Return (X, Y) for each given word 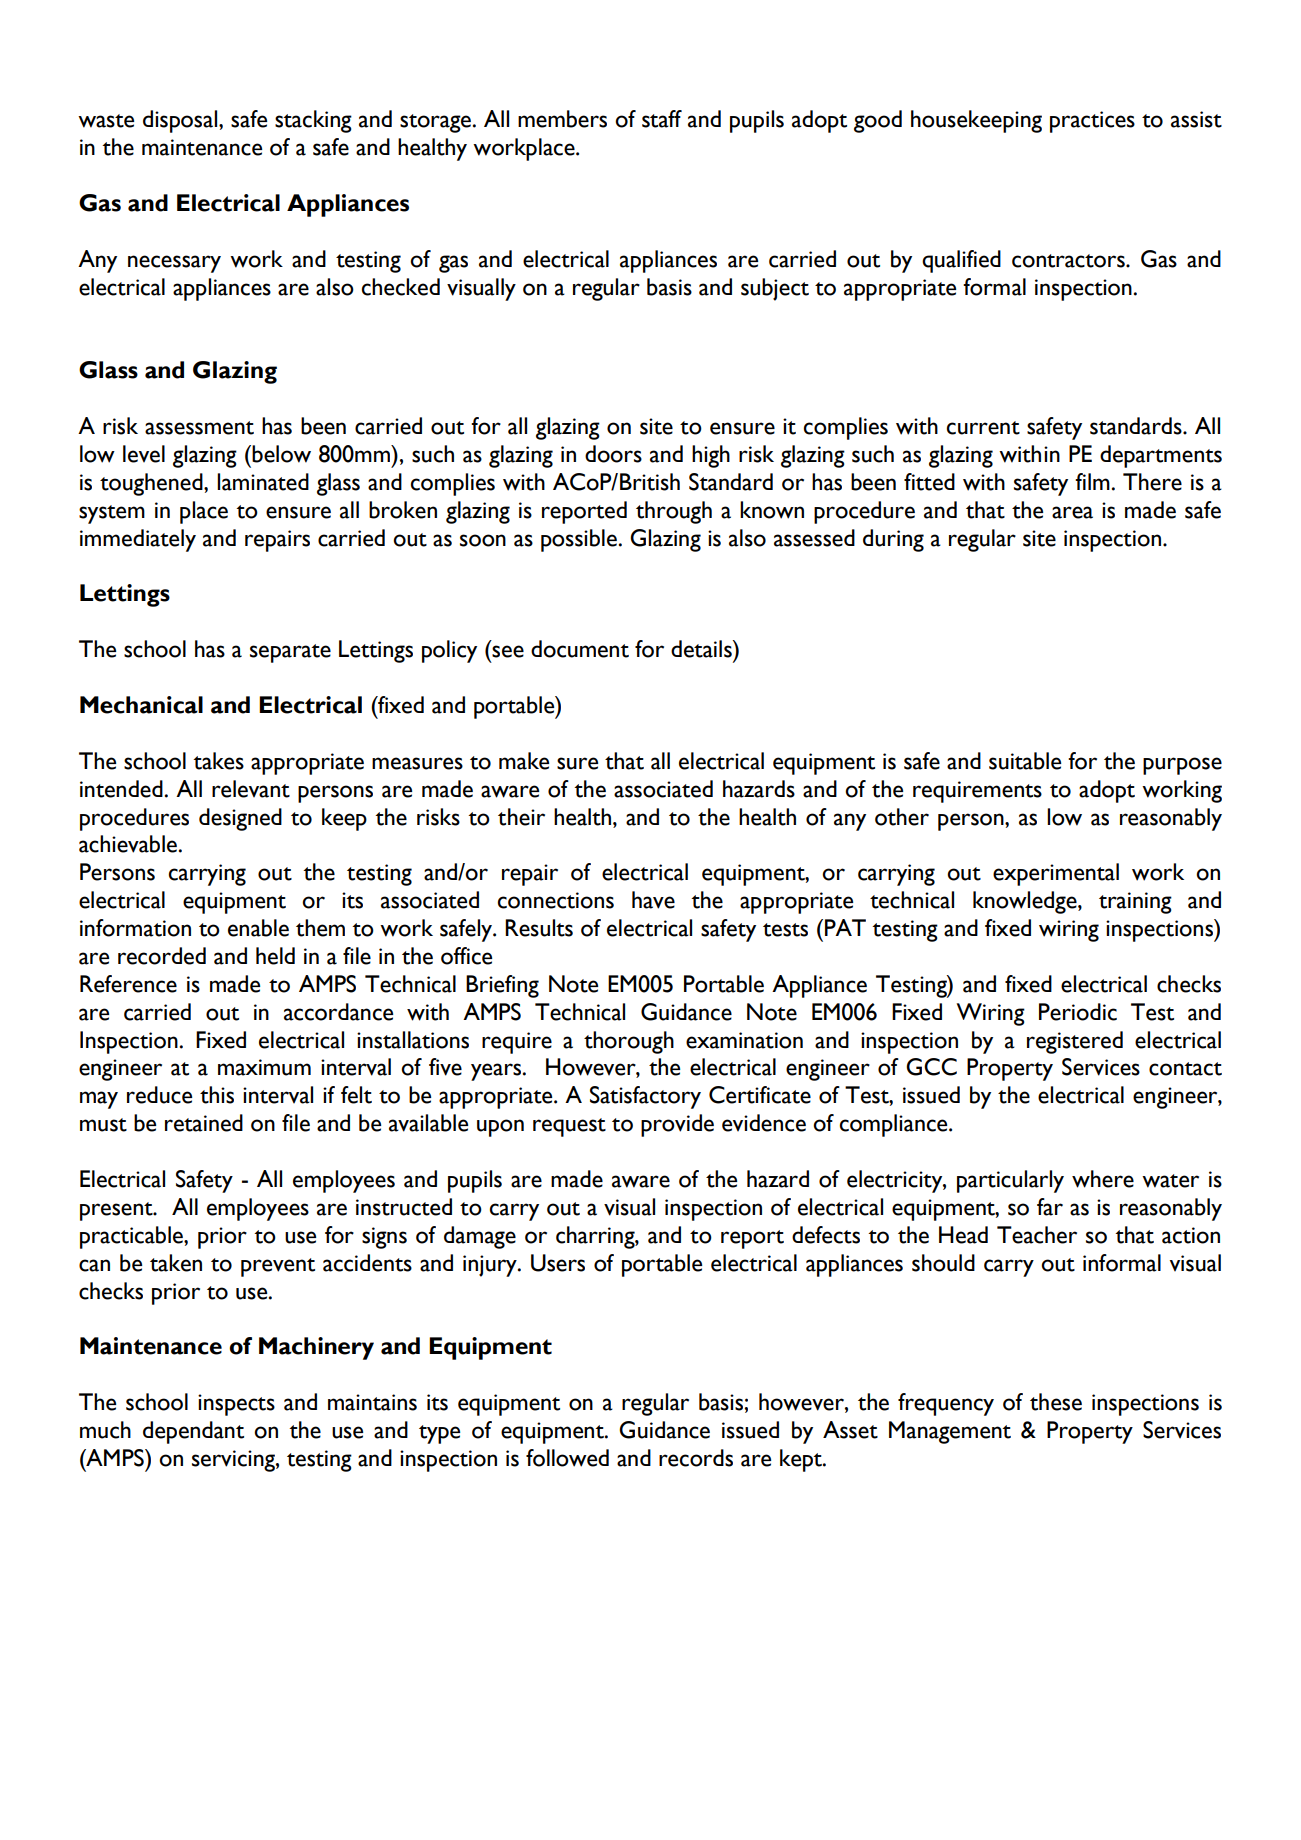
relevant (251, 789)
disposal (181, 121)
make (524, 761)
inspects (236, 1405)
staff (662, 119)
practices (1092, 122)
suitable (1025, 761)
